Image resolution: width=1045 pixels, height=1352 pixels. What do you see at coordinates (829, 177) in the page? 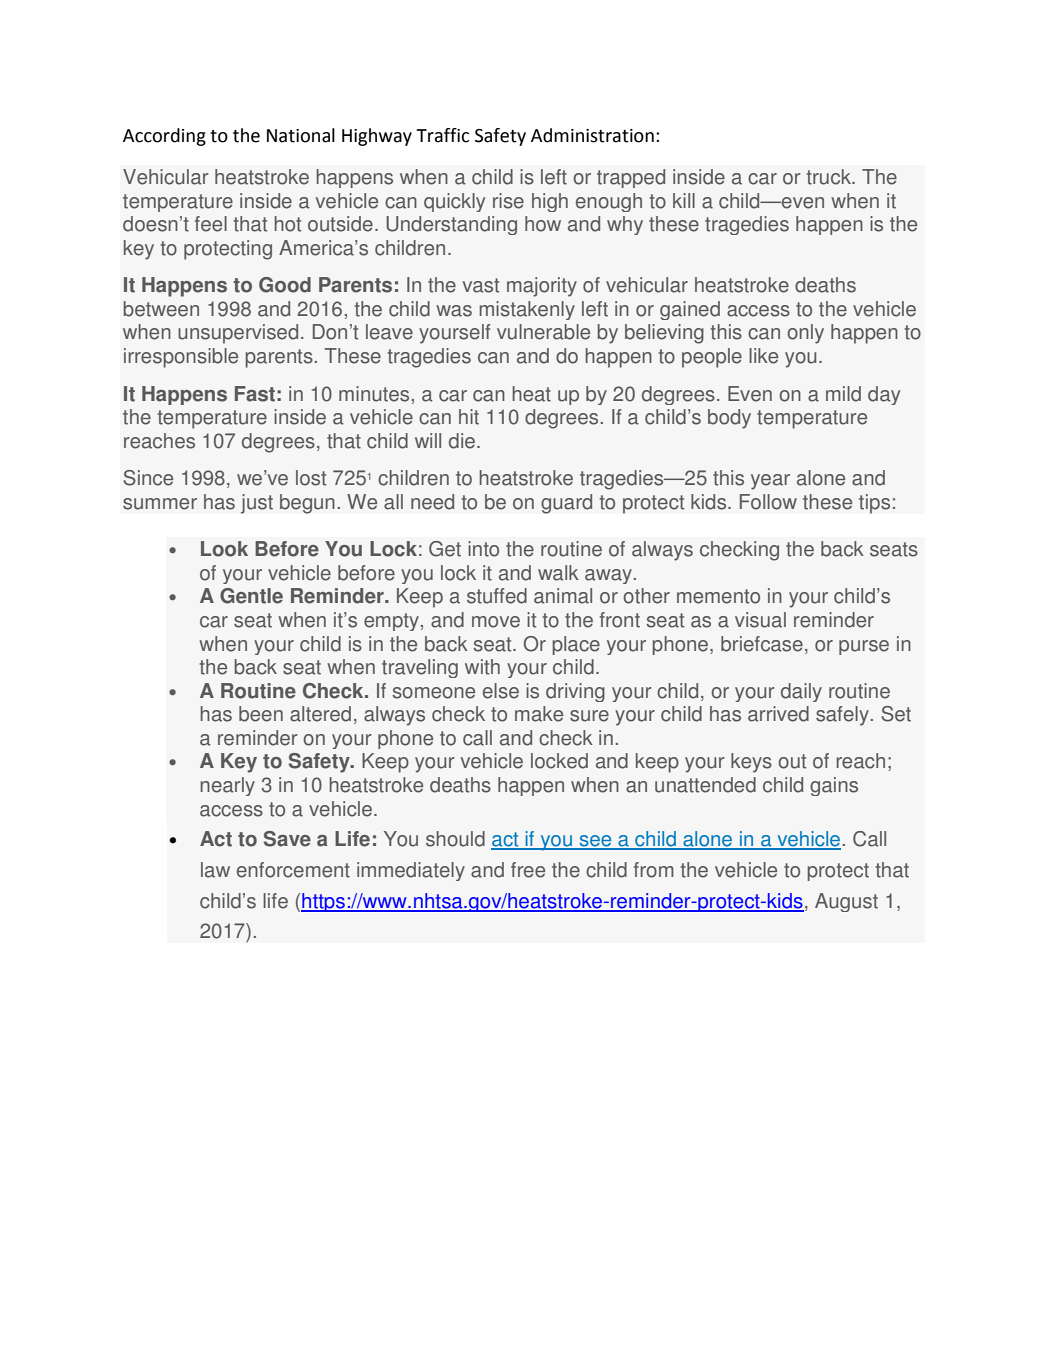
I see `truck` at bounding box center [829, 177].
